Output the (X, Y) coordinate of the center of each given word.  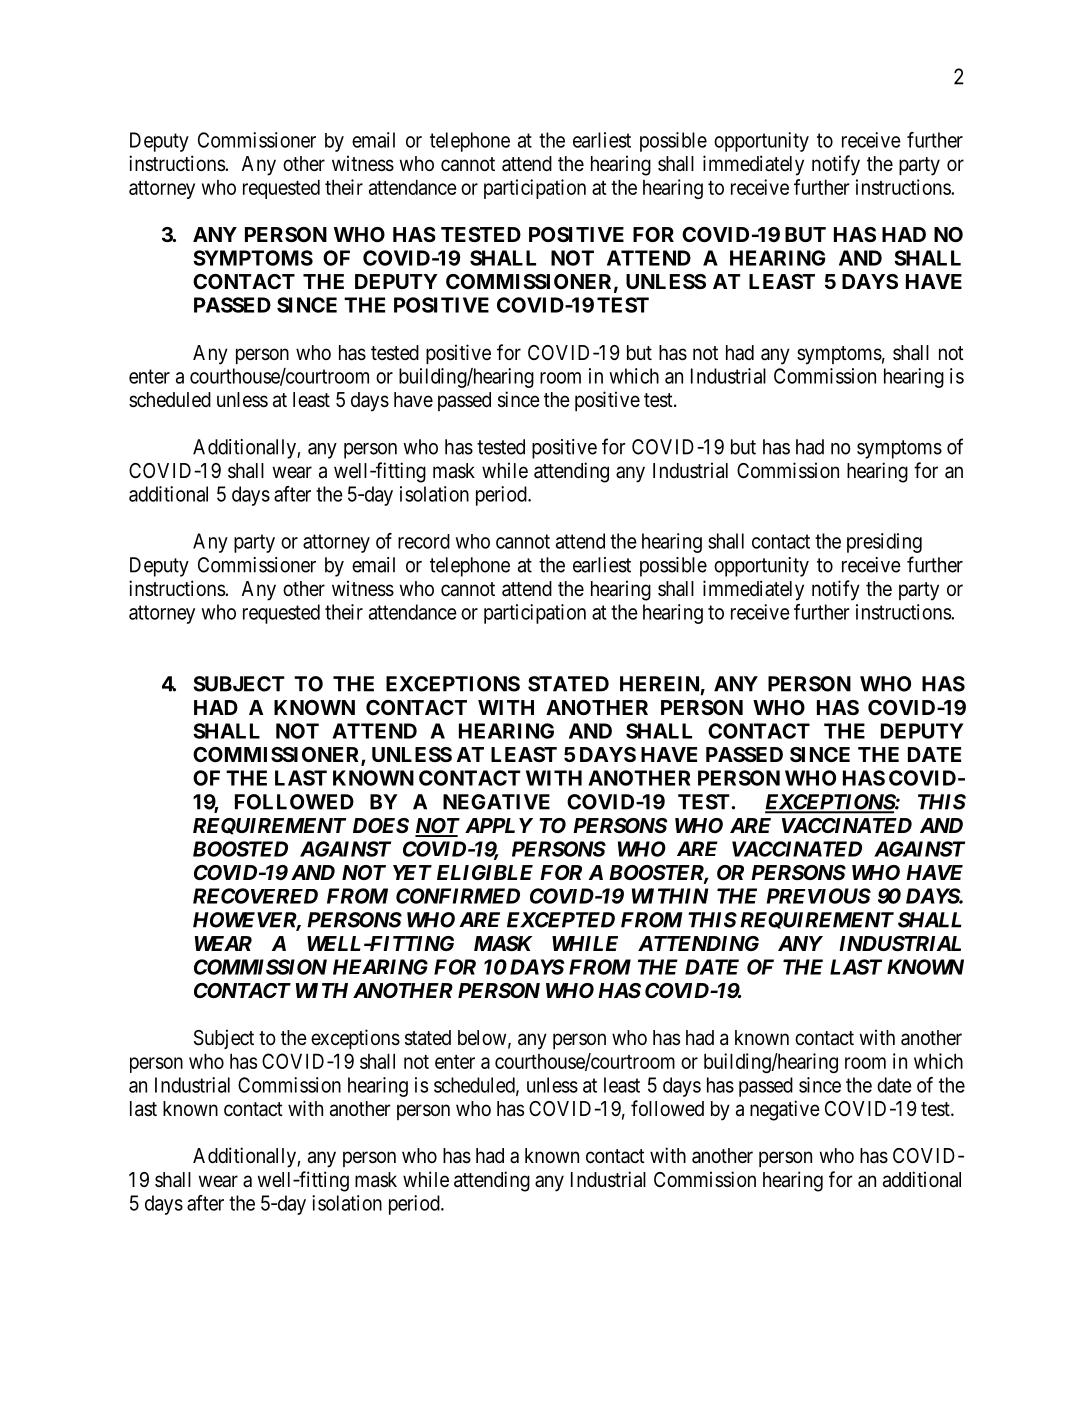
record (424, 541)
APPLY (499, 825)
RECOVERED (255, 896)
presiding (884, 543)
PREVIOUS (819, 896)
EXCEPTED (561, 920)
